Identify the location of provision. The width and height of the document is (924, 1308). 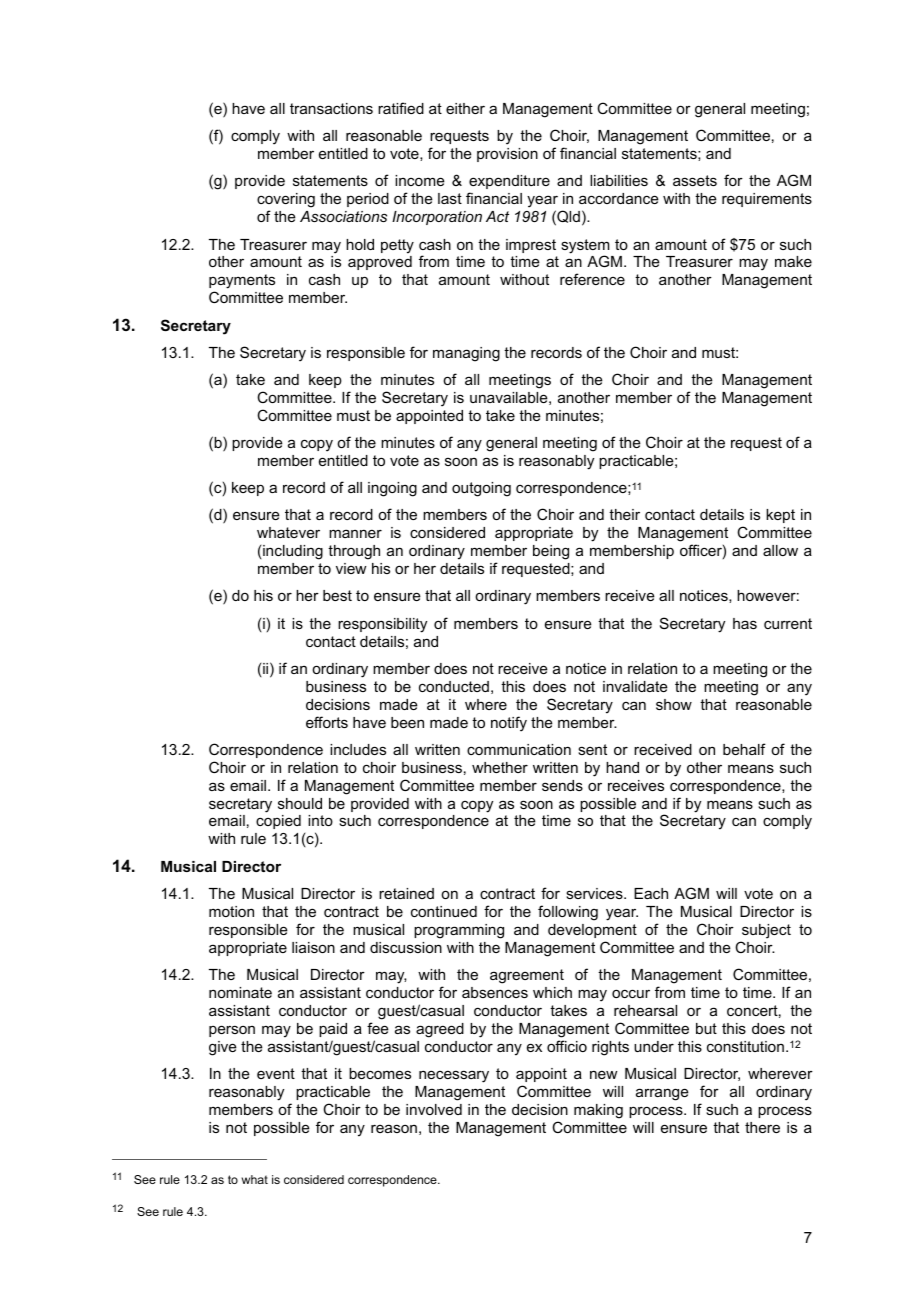
(507, 155).
